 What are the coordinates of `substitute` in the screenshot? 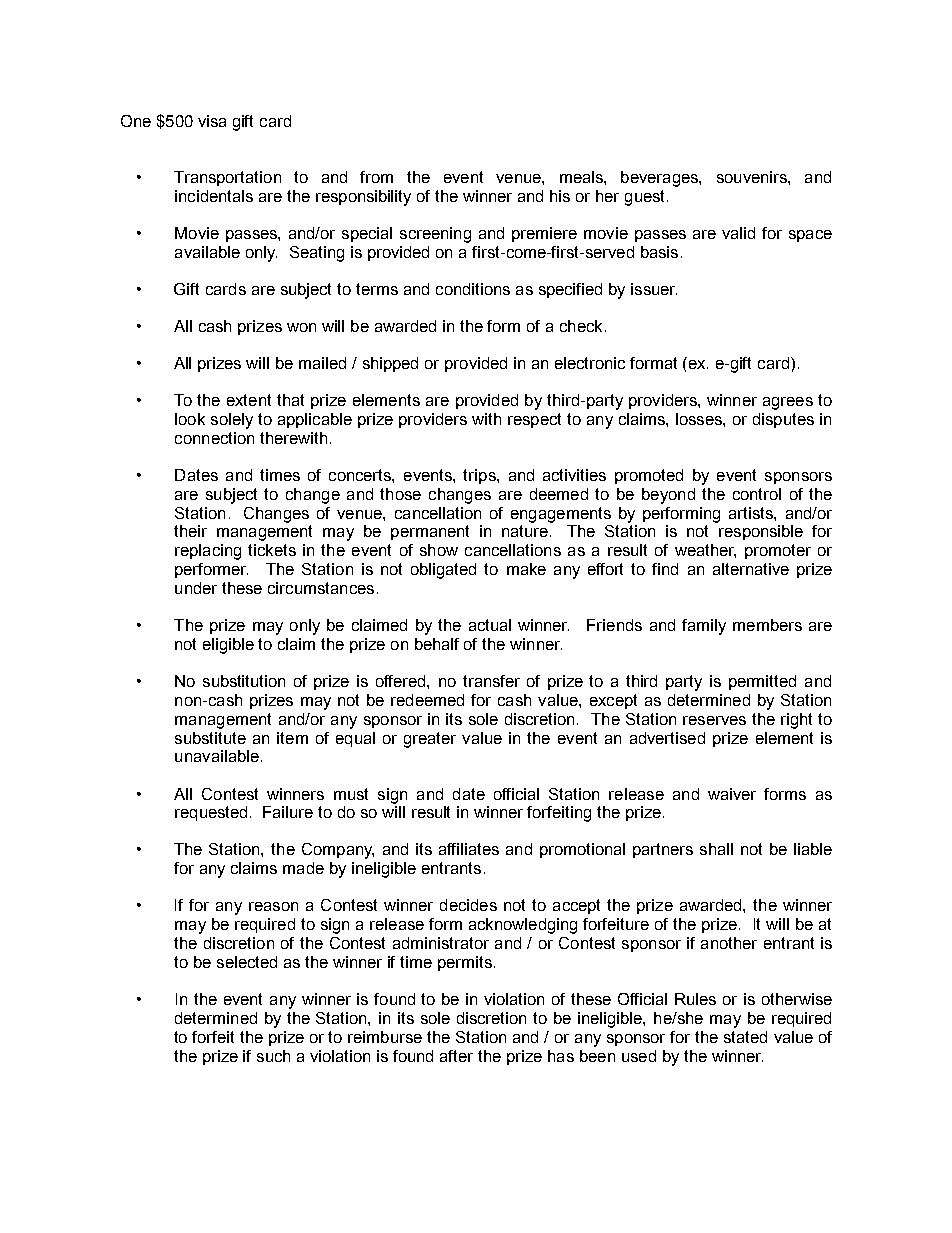 It's located at (210, 738).
